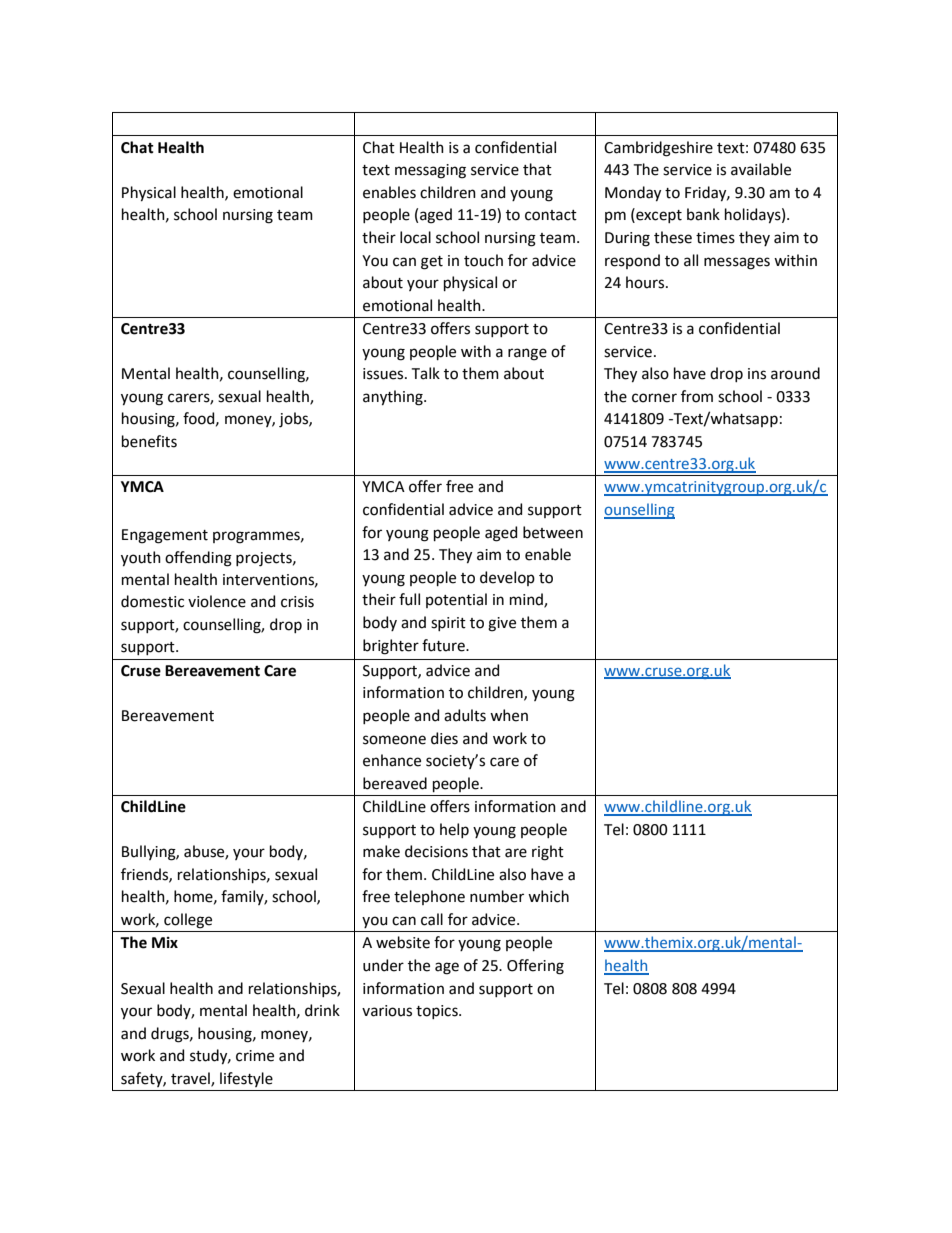 The width and height of the screenshot is (952, 1233). What do you see at coordinates (217, 601) in the screenshot?
I see `violence` at bounding box center [217, 601].
